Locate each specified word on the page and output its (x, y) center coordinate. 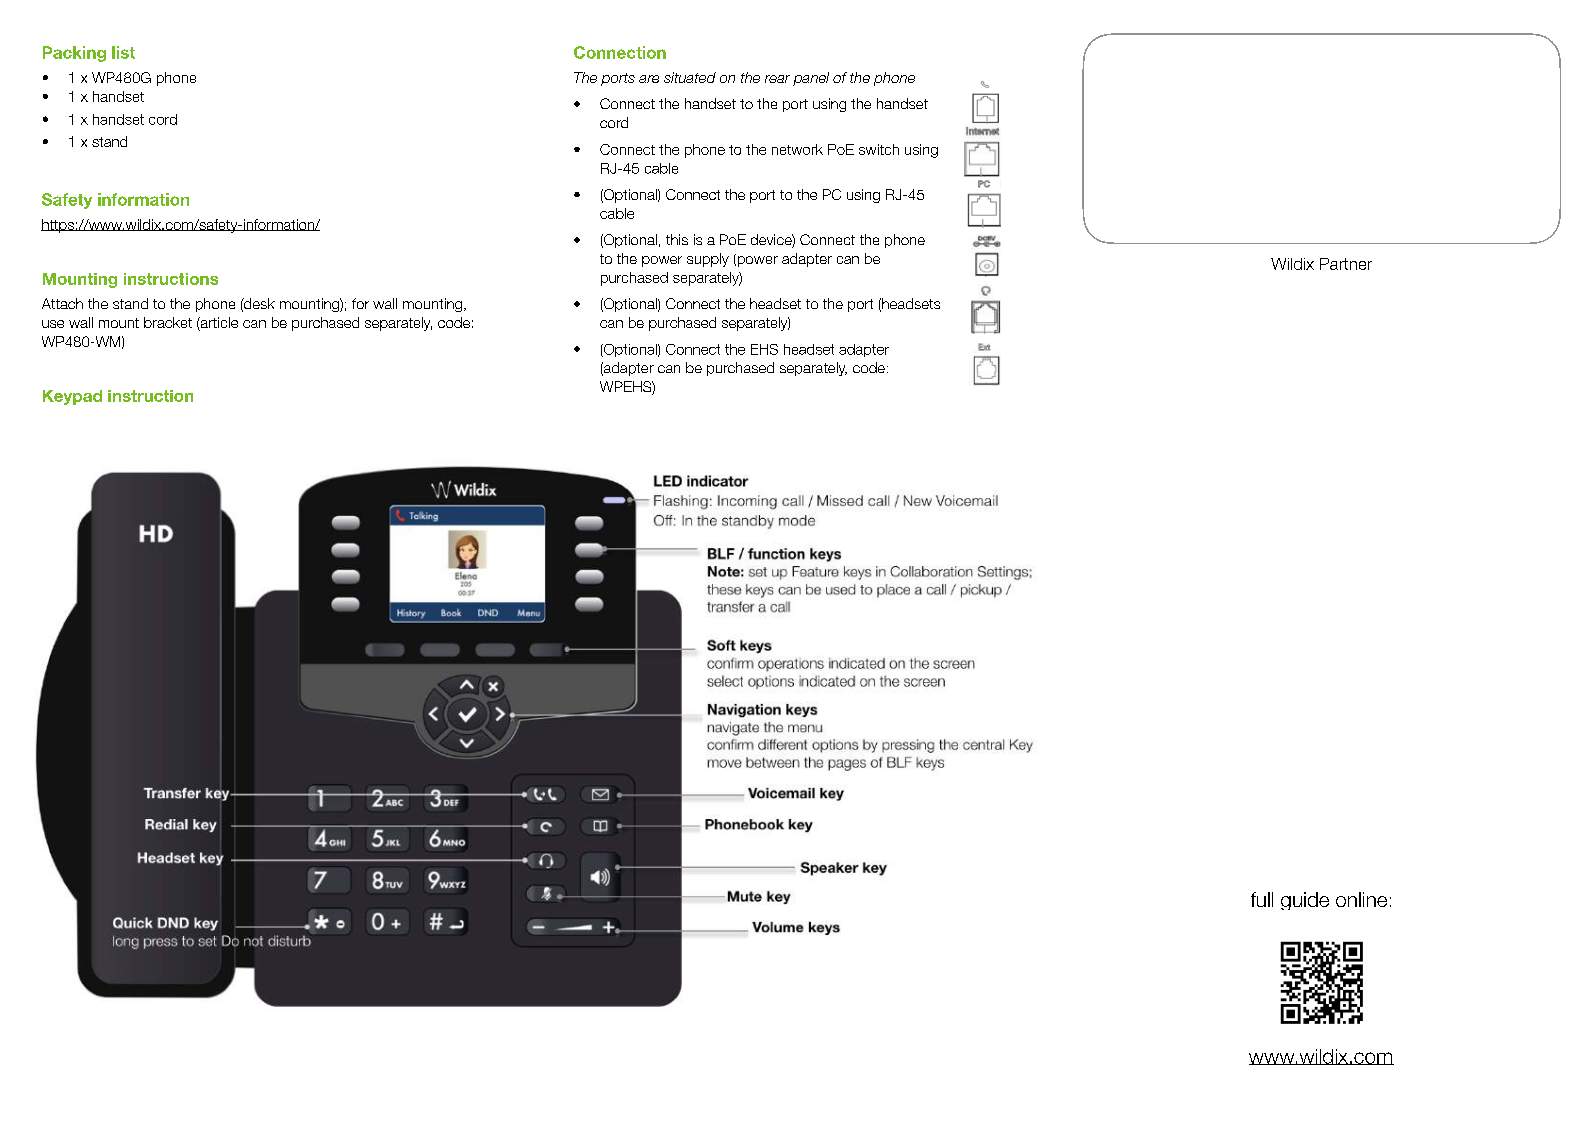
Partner (1346, 264)
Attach (62, 303)
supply (708, 260)
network (797, 149)
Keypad (72, 397)
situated (690, 77)
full (1262, 899)
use (53, 324)
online (1361, 899)
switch (879, 149)
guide (1305, 901)
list (123, 52)
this (677, 239)
